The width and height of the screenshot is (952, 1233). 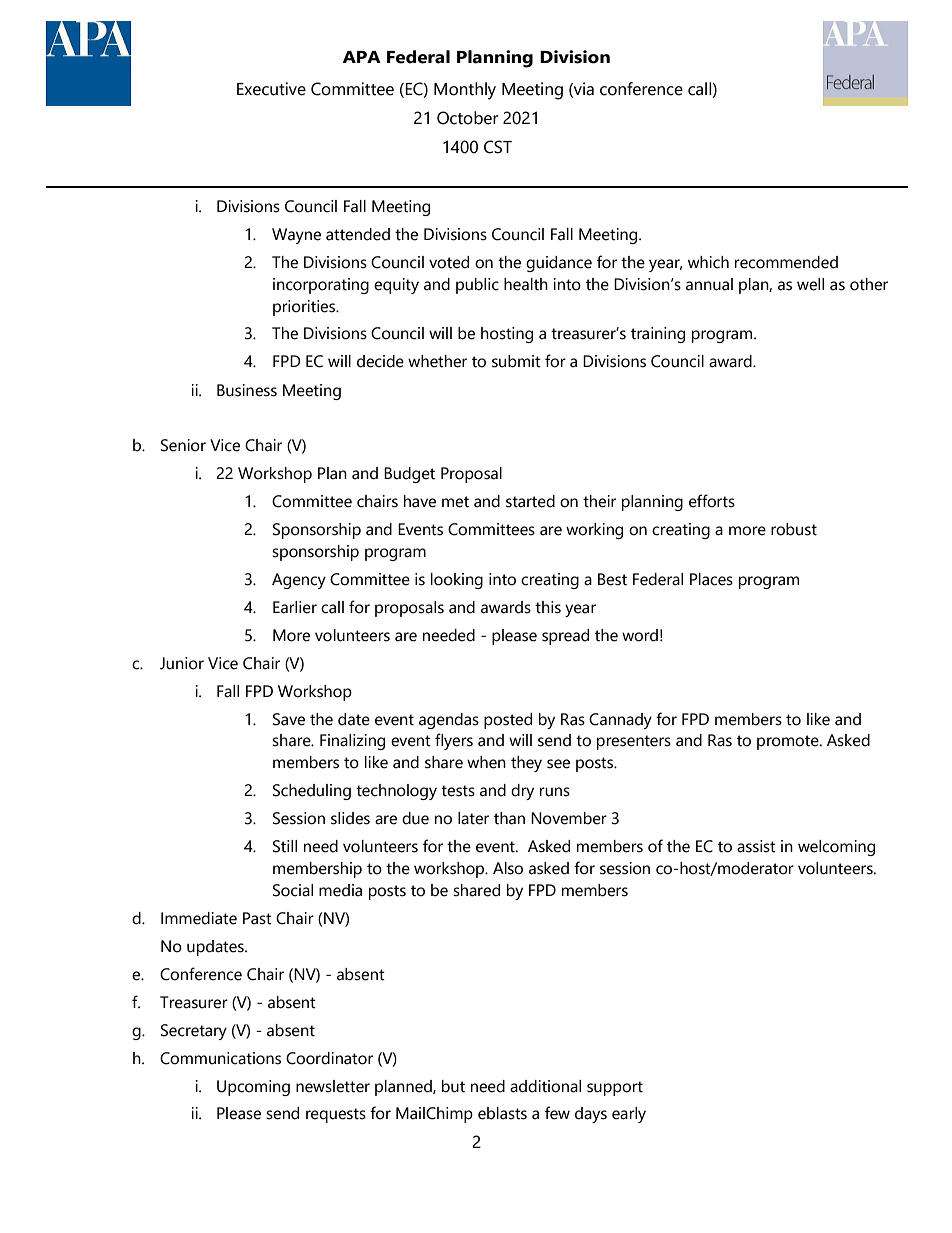 I want to click on Monthly, so click(x=465, y=91).
